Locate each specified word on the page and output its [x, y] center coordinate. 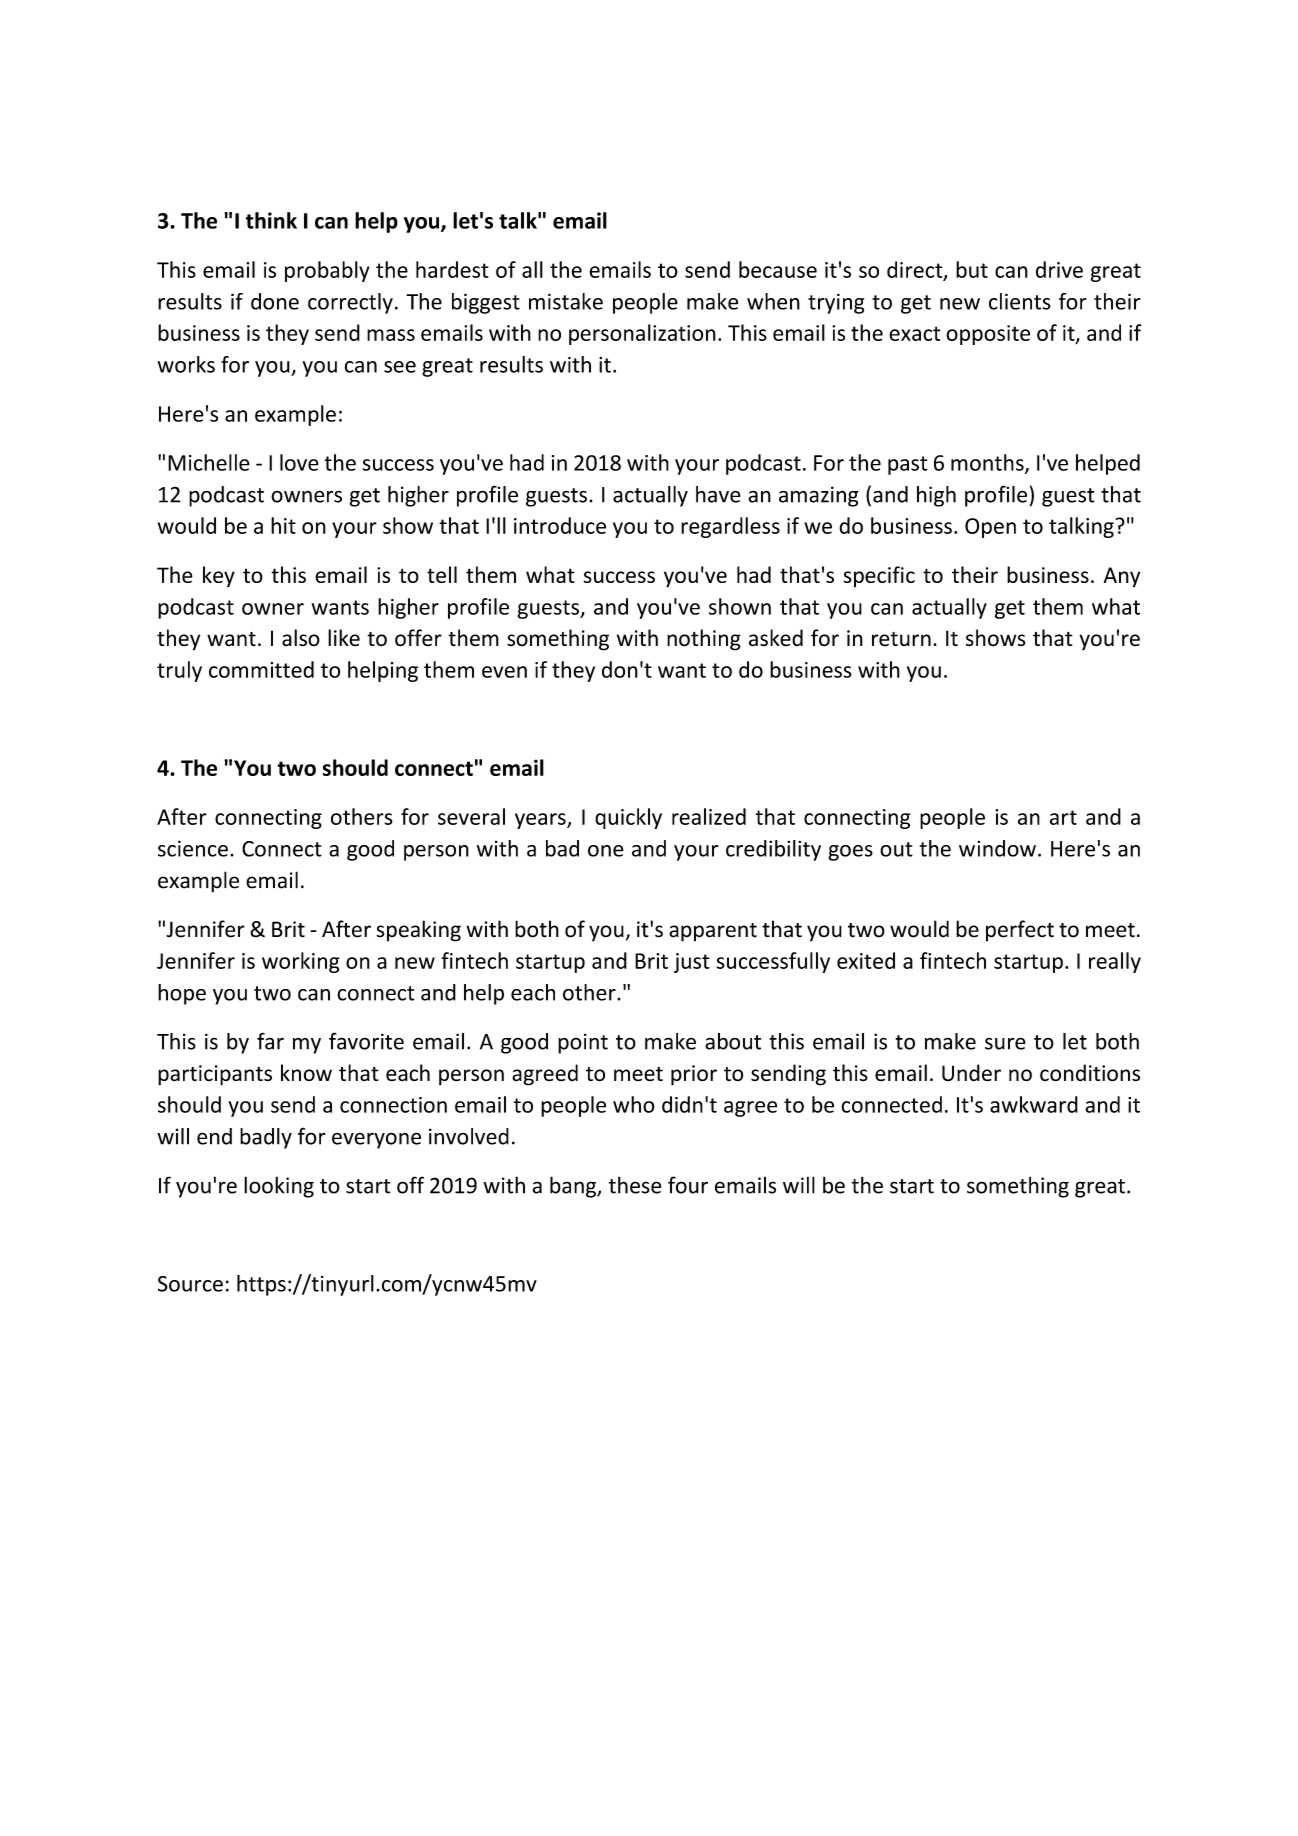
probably [327, 271]
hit [283, 525]
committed [261, 669]
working [301, 962]
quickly [628, 818]
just [692, 963]
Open [990, 528]
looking [279, 1187]
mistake [566, 301]
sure [1005, 1043]
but [972, 269]
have [718, 494]
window [997, 848]
